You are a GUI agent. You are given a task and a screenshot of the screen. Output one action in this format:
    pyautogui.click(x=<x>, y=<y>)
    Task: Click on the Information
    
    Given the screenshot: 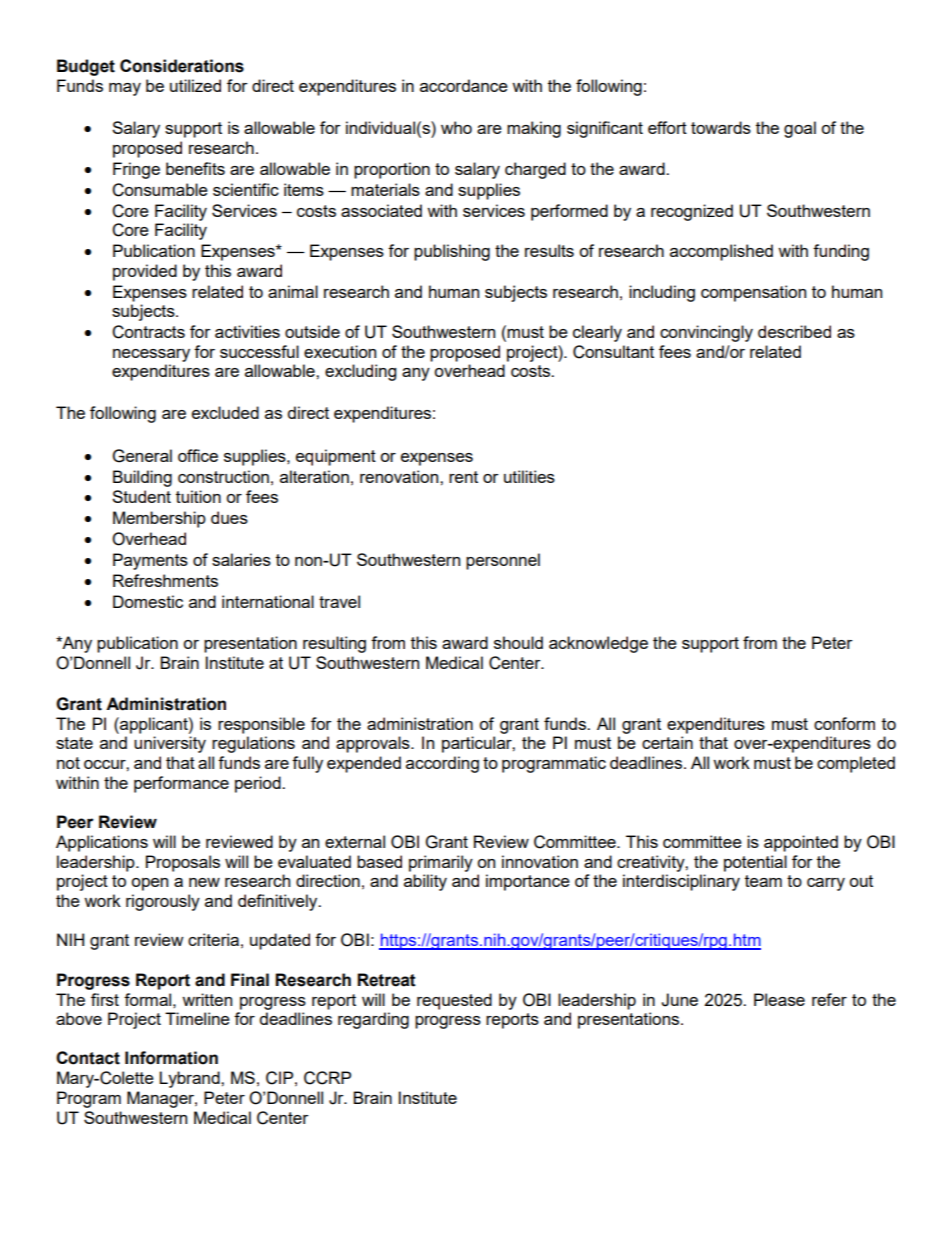 What is the action you would take?
    pyautogui.click(x=171, y=1058)
